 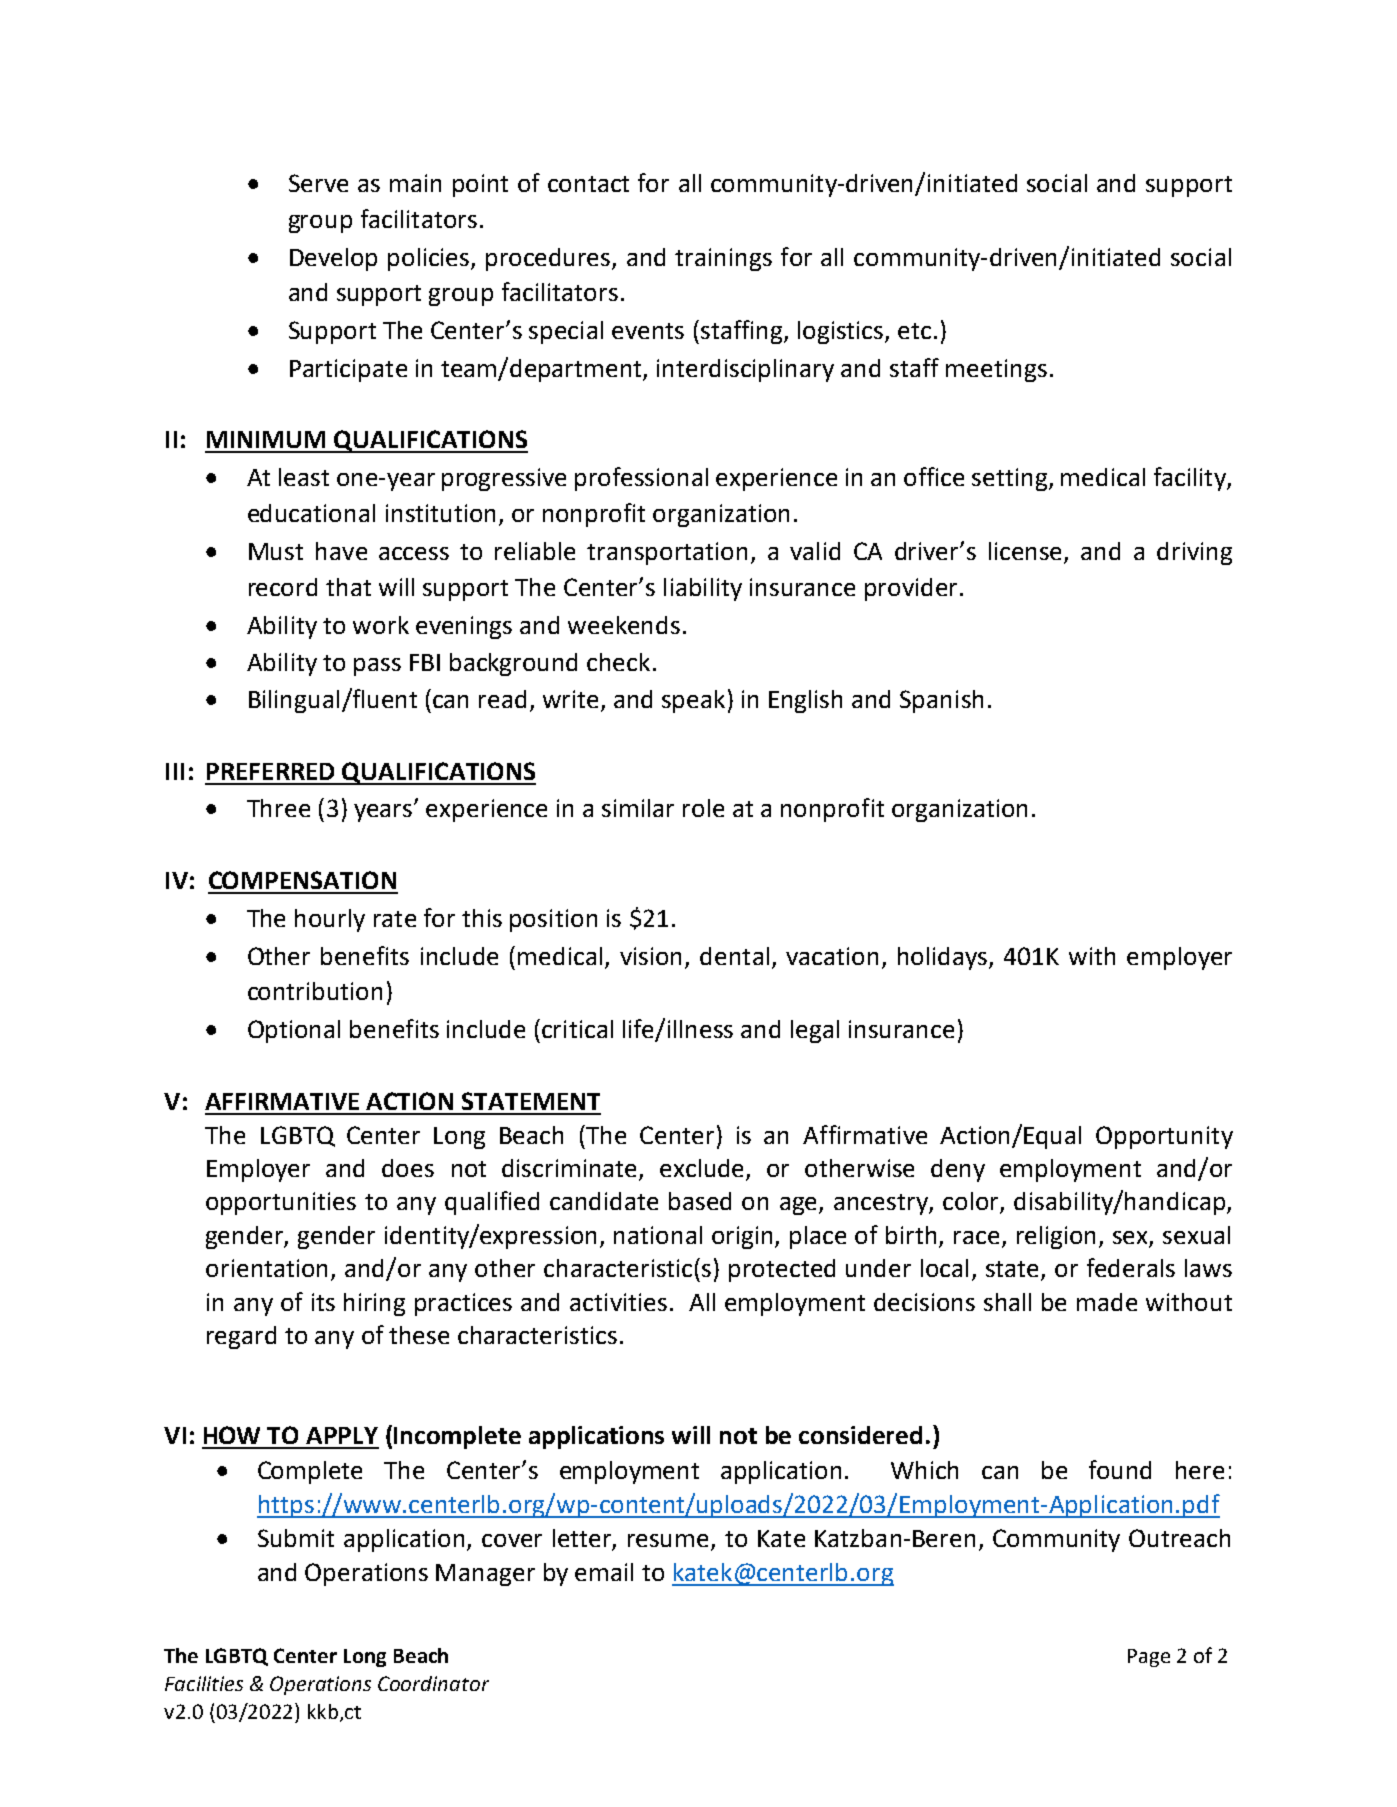 What do you see at coordinates (283, 587) in the screenshot?
I see `record` at bounding box center [283, 587].
